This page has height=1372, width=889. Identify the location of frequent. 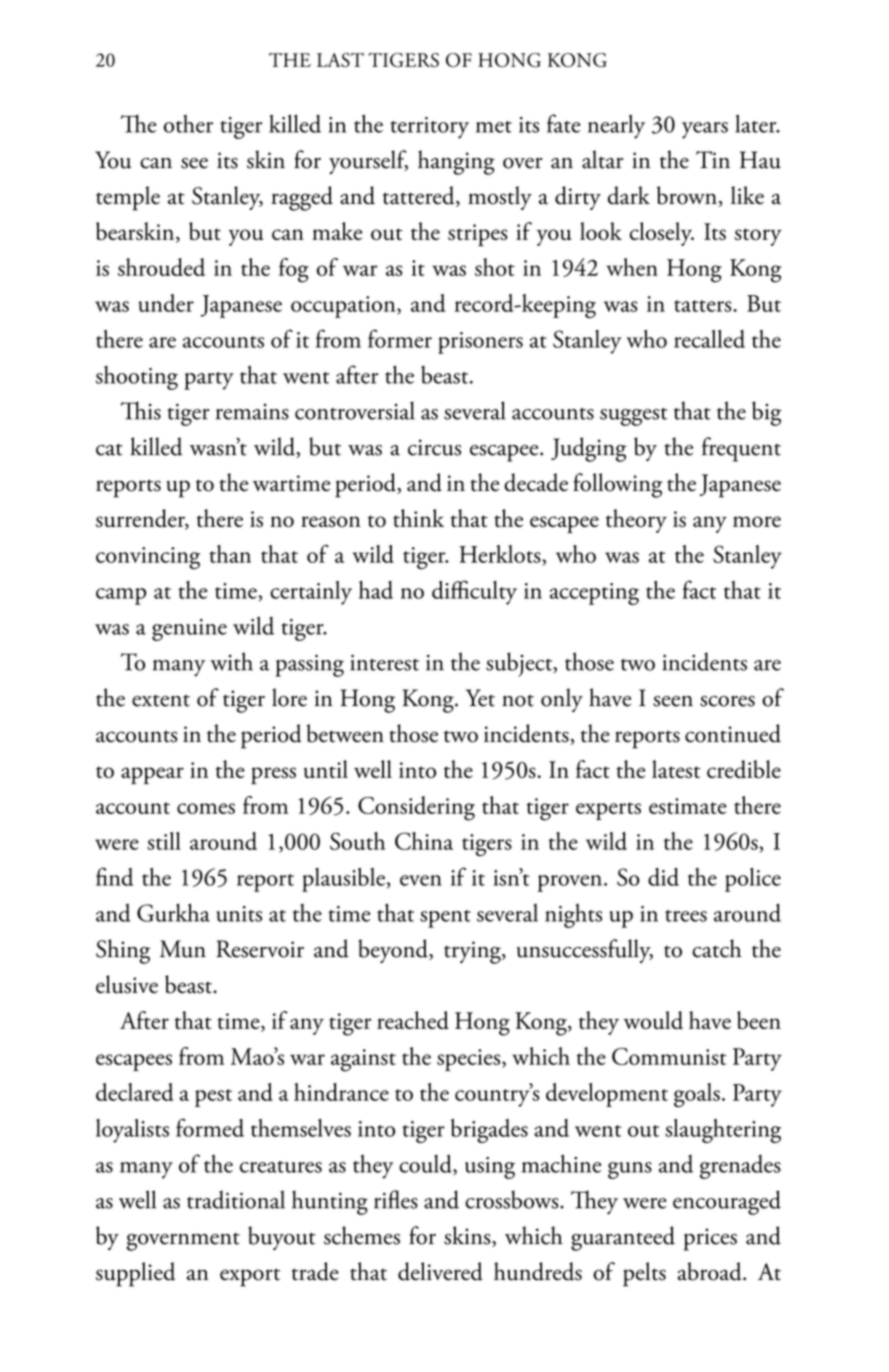
(741, 449).
